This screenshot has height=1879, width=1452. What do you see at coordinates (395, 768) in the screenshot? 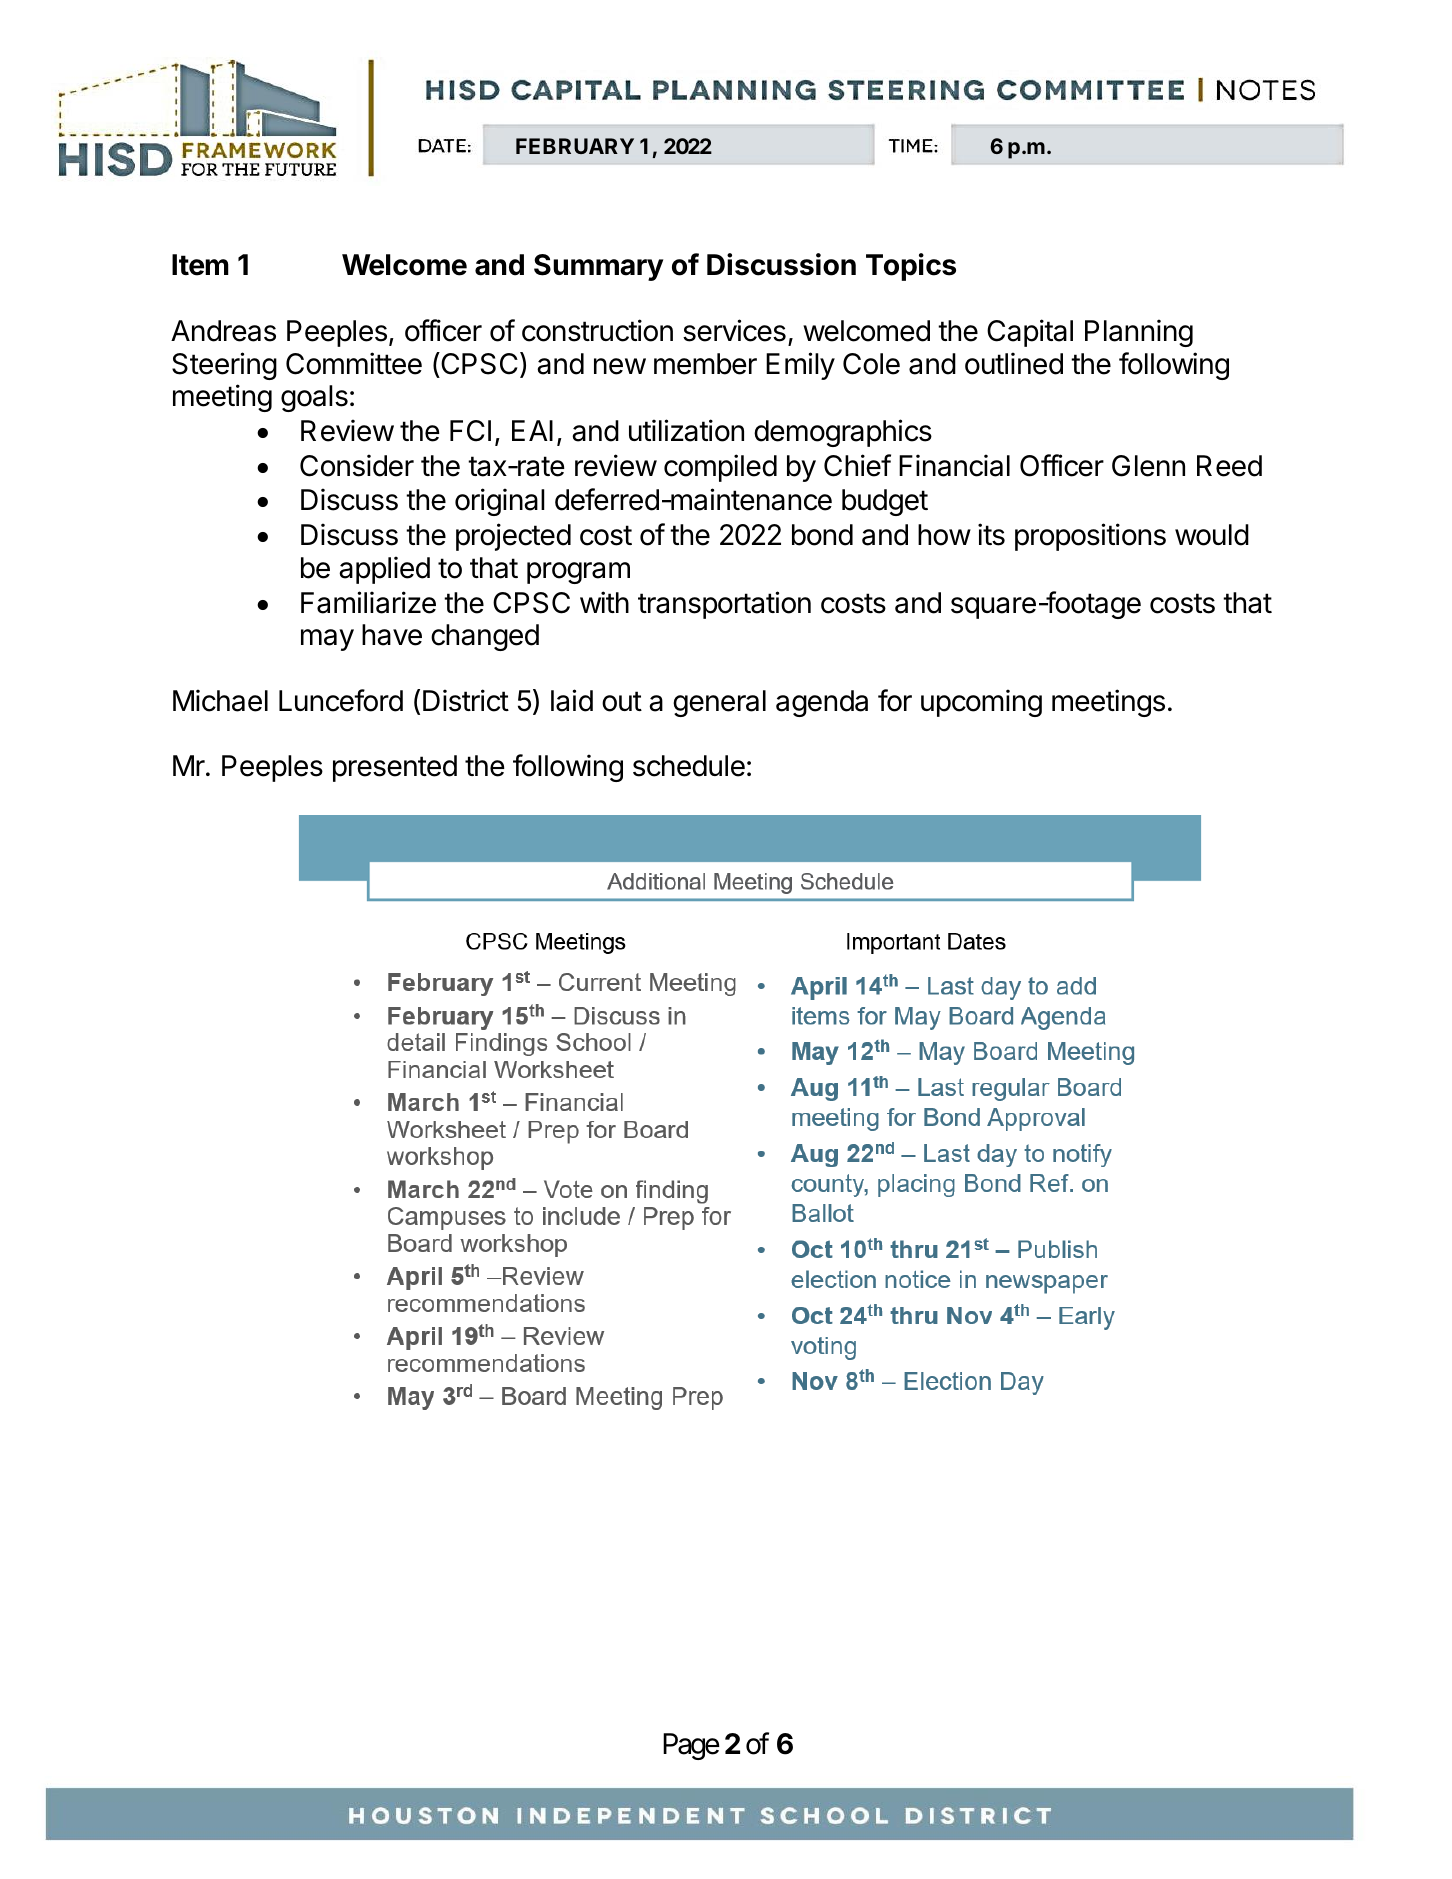
I see `presented` at bounding box center [395, 768].
